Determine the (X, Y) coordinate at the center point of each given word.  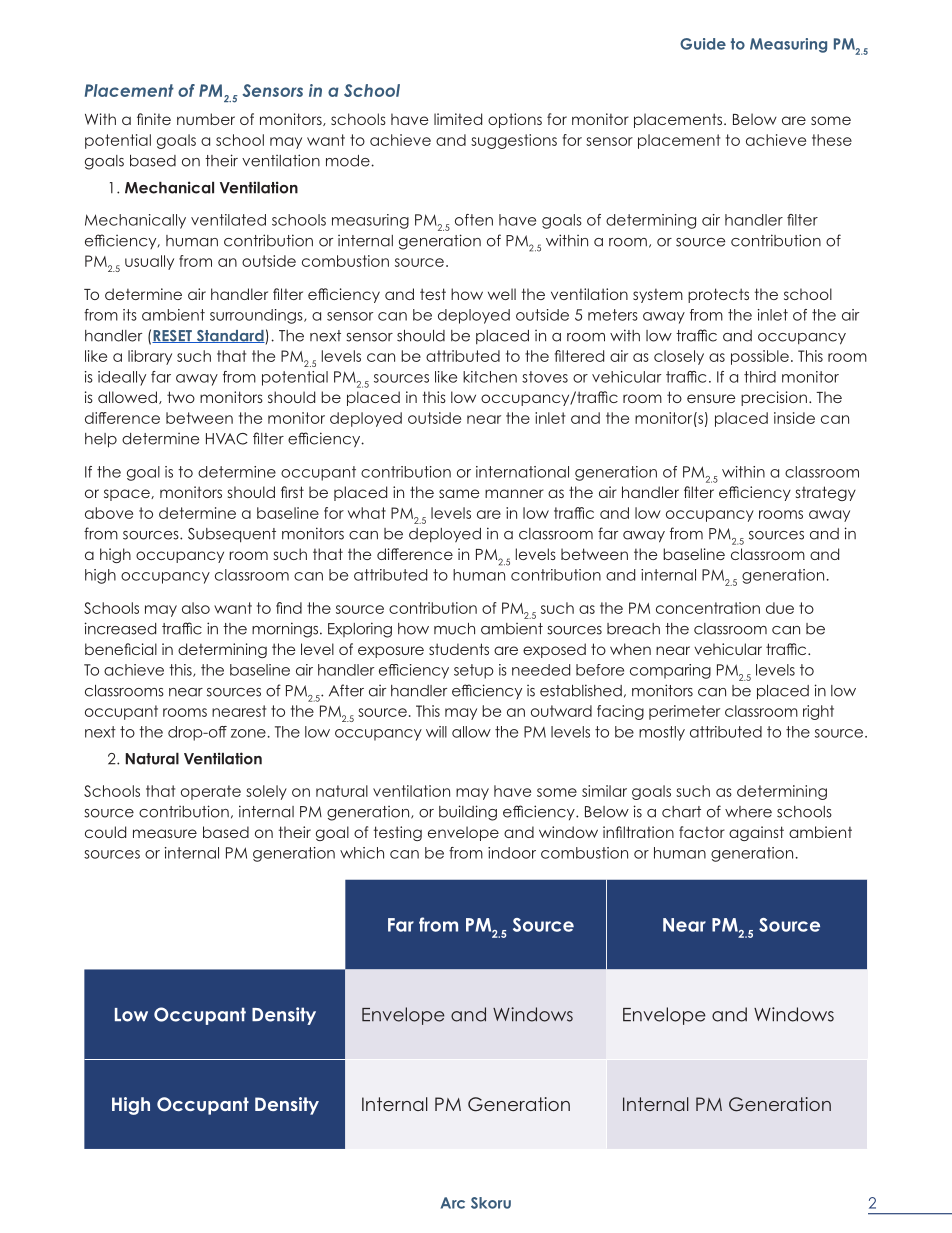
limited (458, 119)
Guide (703, 44)
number (206, 119)
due (780, 608)
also (196, 608)
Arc (453, 1203)
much (454, 629)
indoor (512, 853)
